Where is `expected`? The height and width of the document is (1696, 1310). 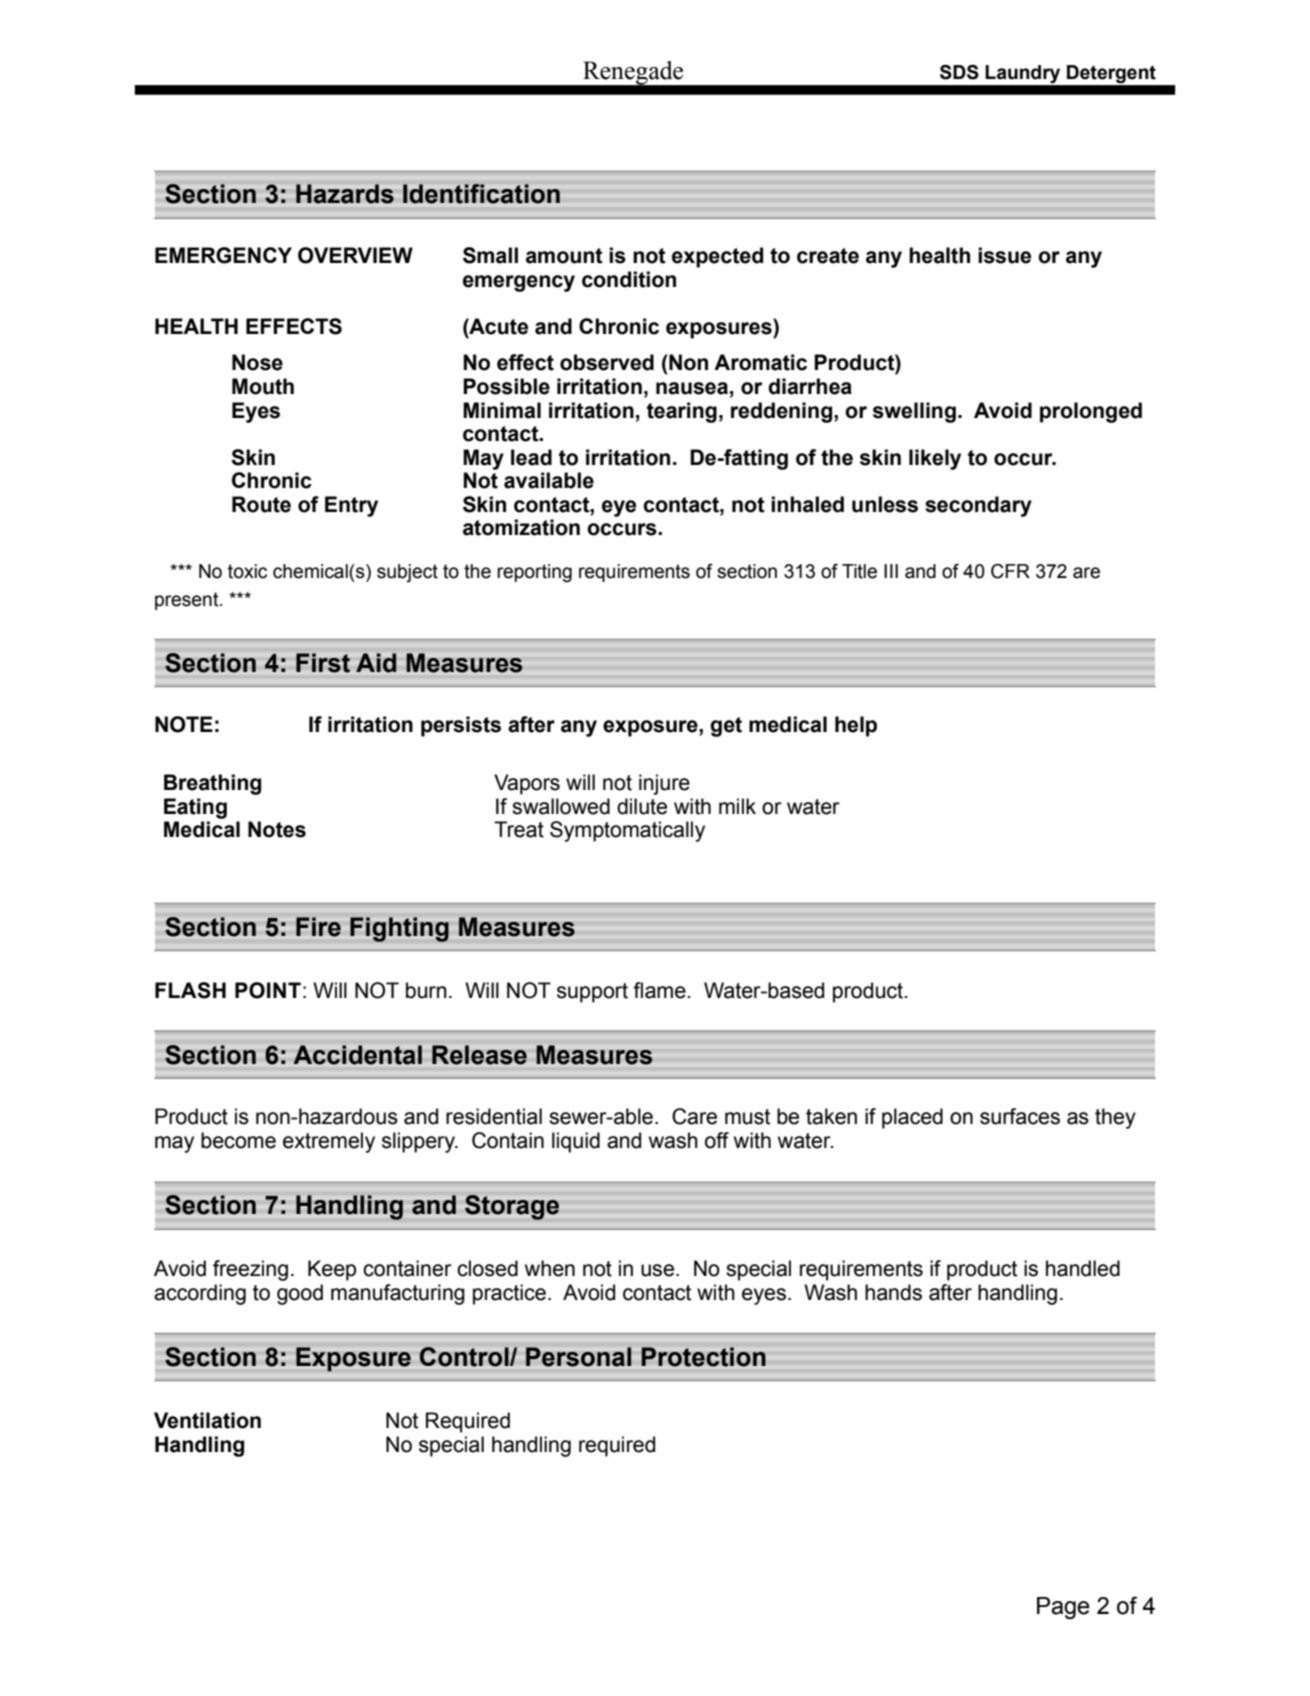
expected is located at coordinates (717, 257).
